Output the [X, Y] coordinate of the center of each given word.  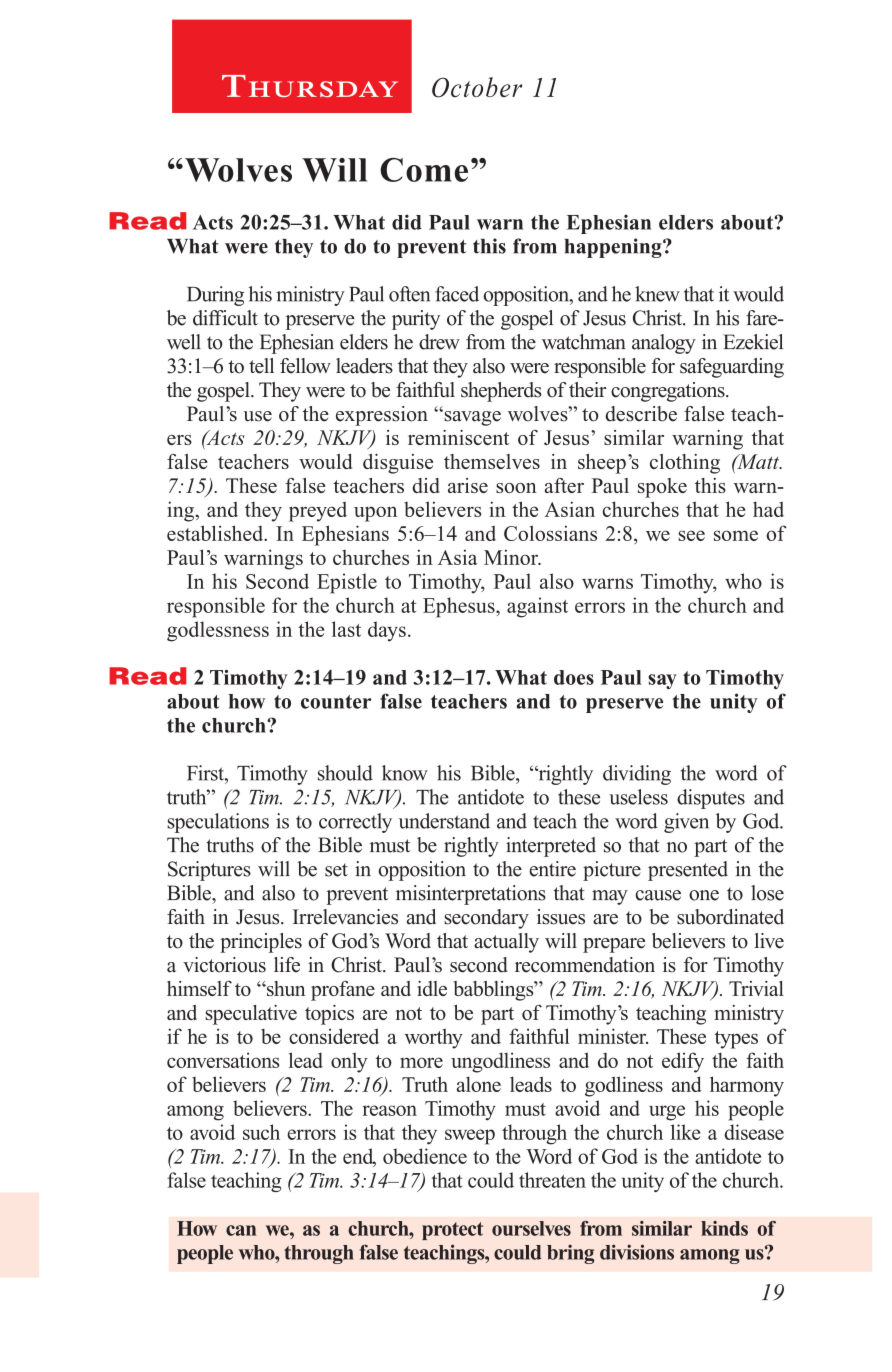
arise [468, 485]
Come [424, 170]
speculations [218, 823]
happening [614, 248]
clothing [685, 464]
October [477, 87]
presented [688, 871]
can [241, 1230]
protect [452, 1231]
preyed [318, 512]
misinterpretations [471, 895]
